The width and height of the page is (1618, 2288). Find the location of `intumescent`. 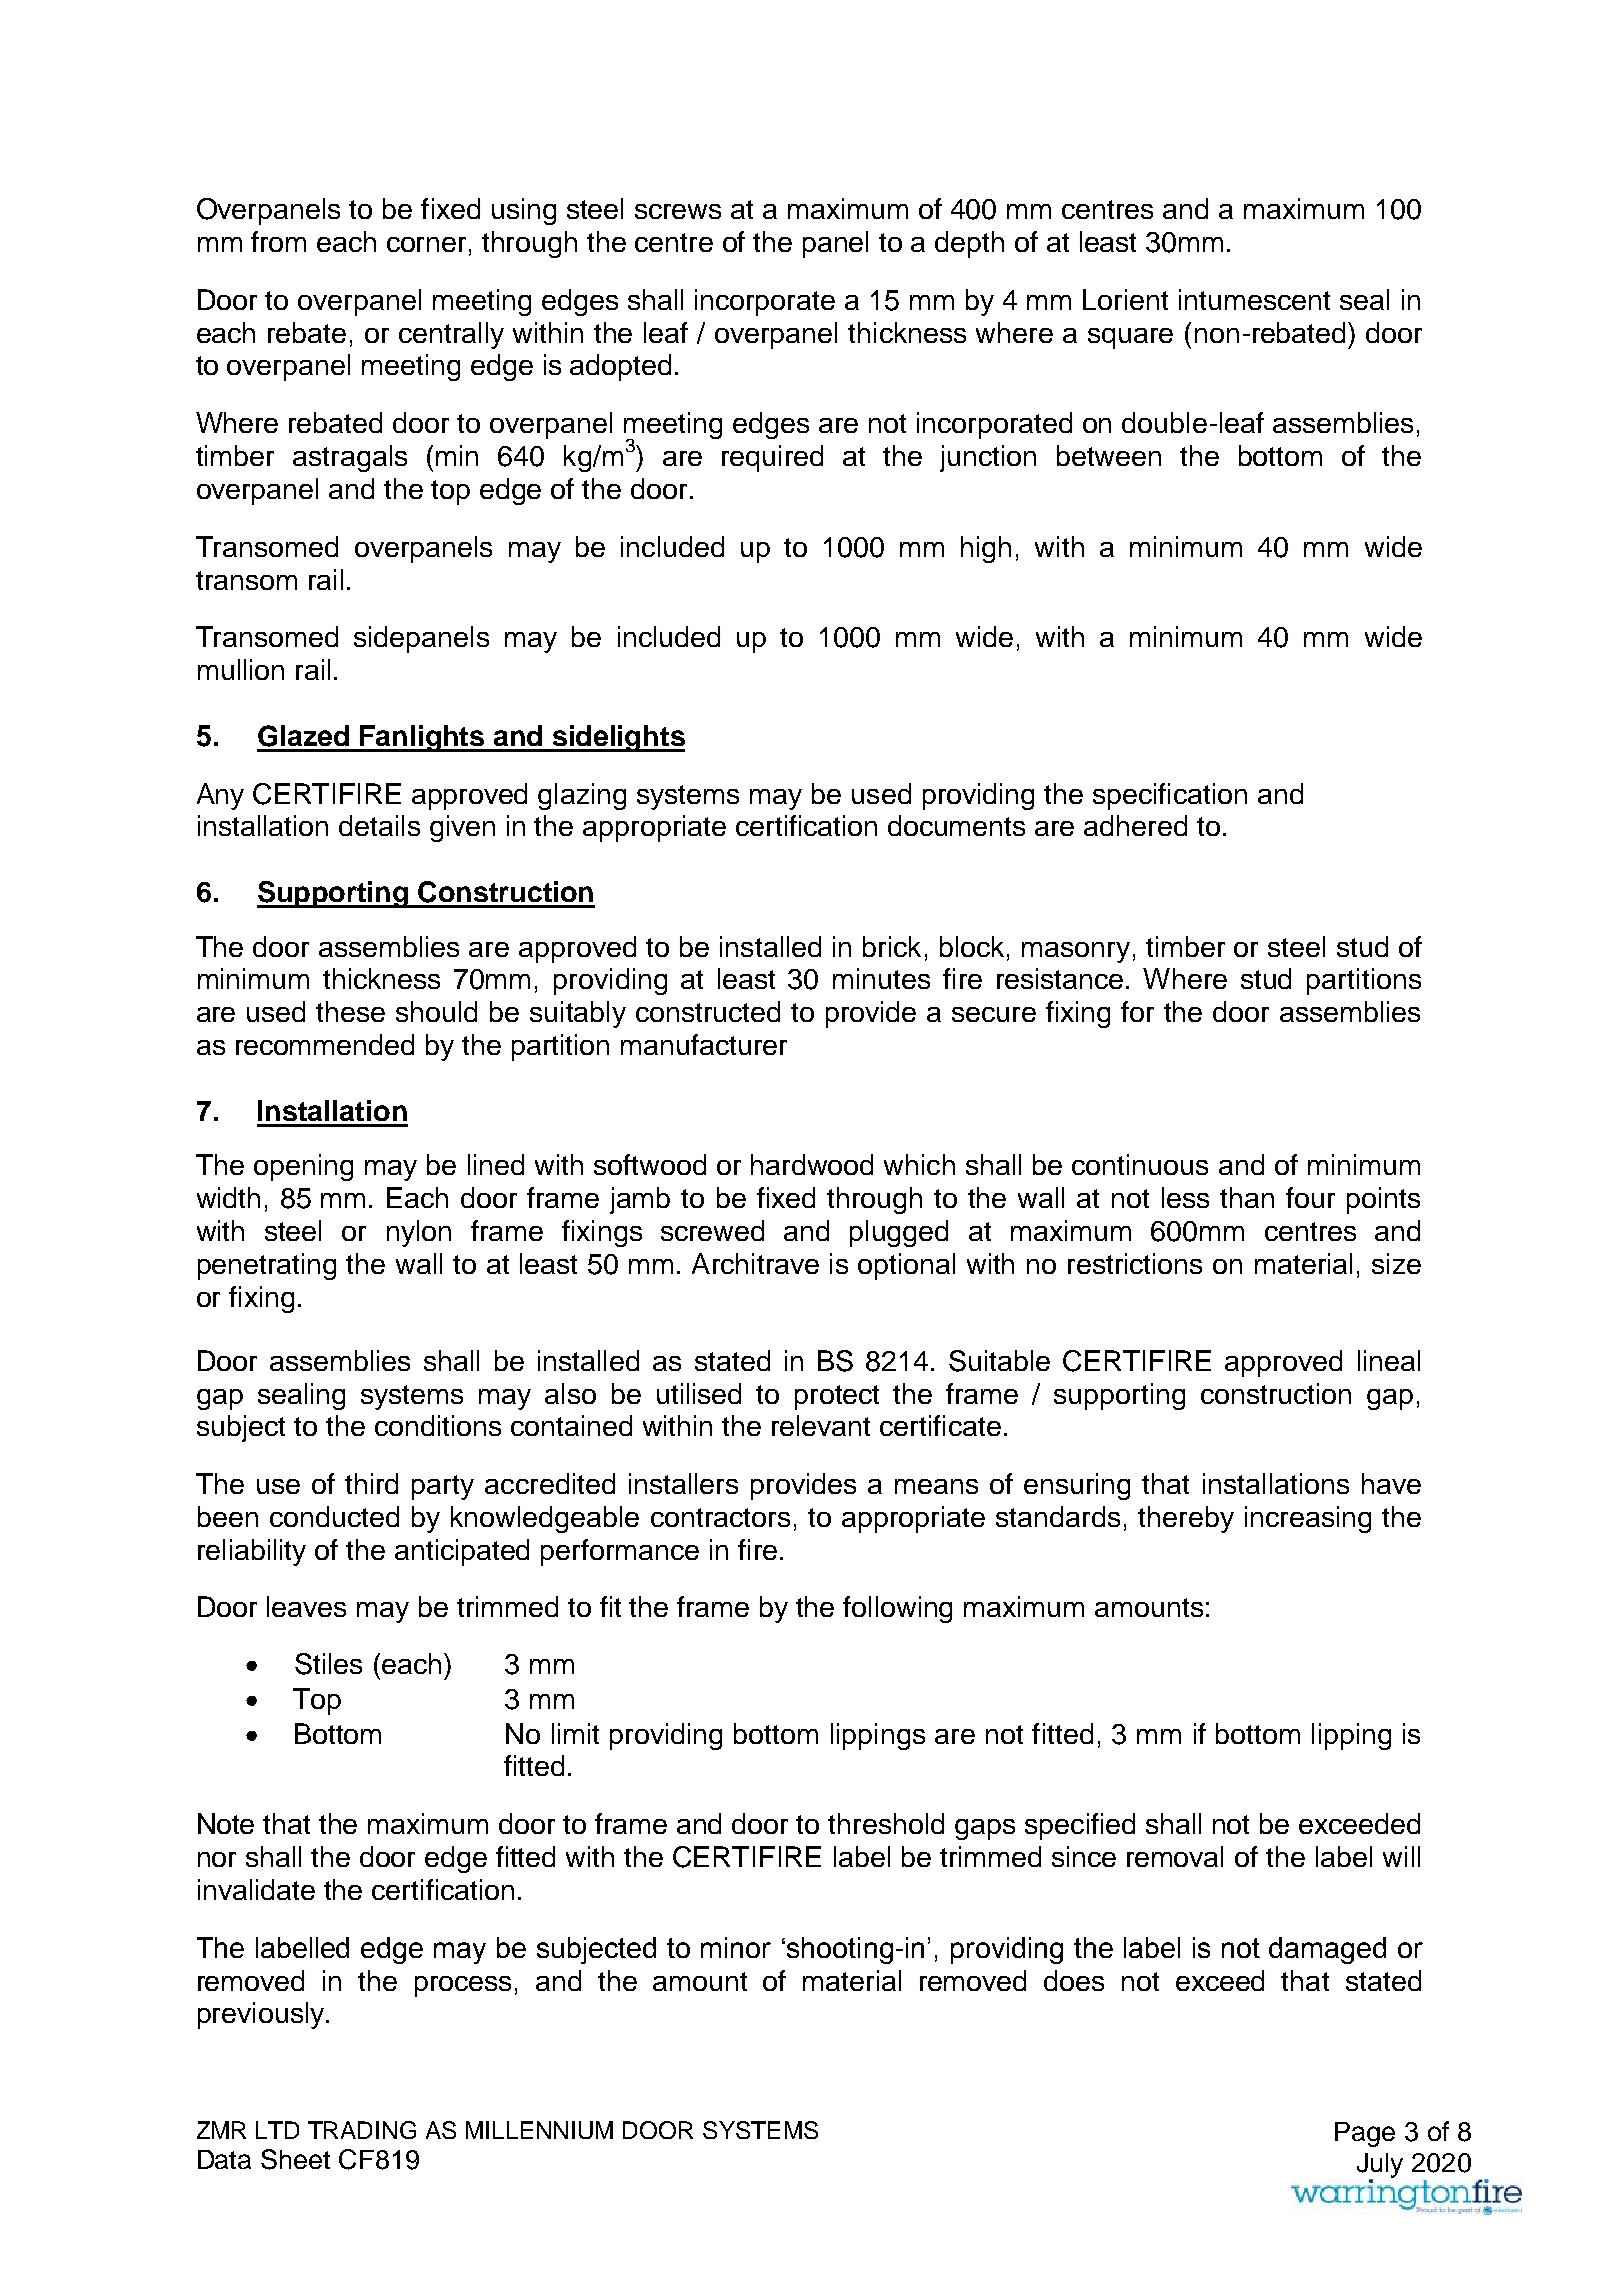

intumescent is located at coordinates (1254, 299).
